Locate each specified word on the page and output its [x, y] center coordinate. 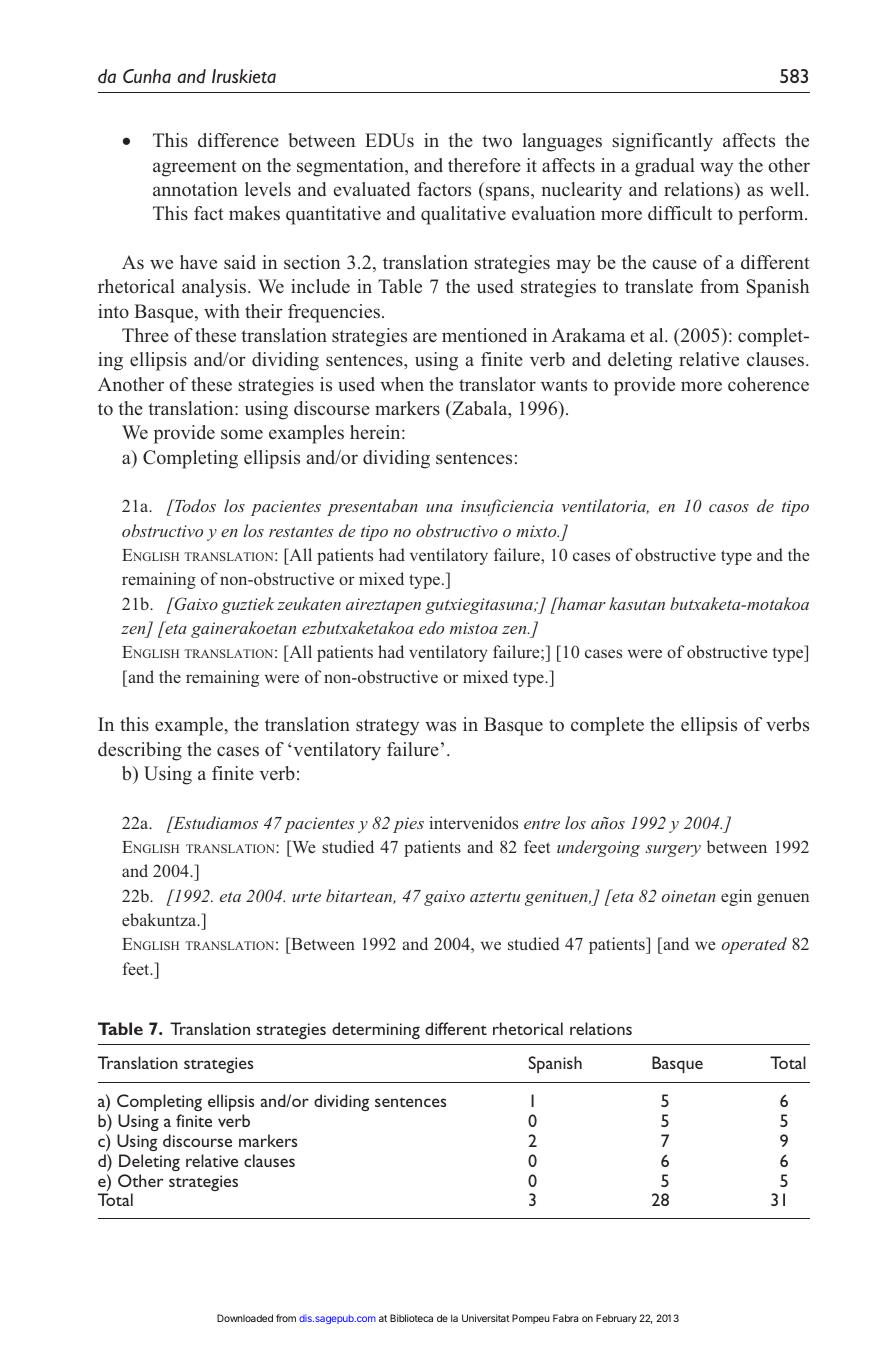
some [242, 434]
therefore [484, 165]
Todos [194, 505]
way [716, 169]
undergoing [598, 848]
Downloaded [245, 1318]
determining [376, 1030]
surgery [673, 851]
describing [140, 751]
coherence [768, 384]
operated [754, 945]
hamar [581, 603]
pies [408, 825]
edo [431, 627]
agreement [195, 168]
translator [497, 384]
